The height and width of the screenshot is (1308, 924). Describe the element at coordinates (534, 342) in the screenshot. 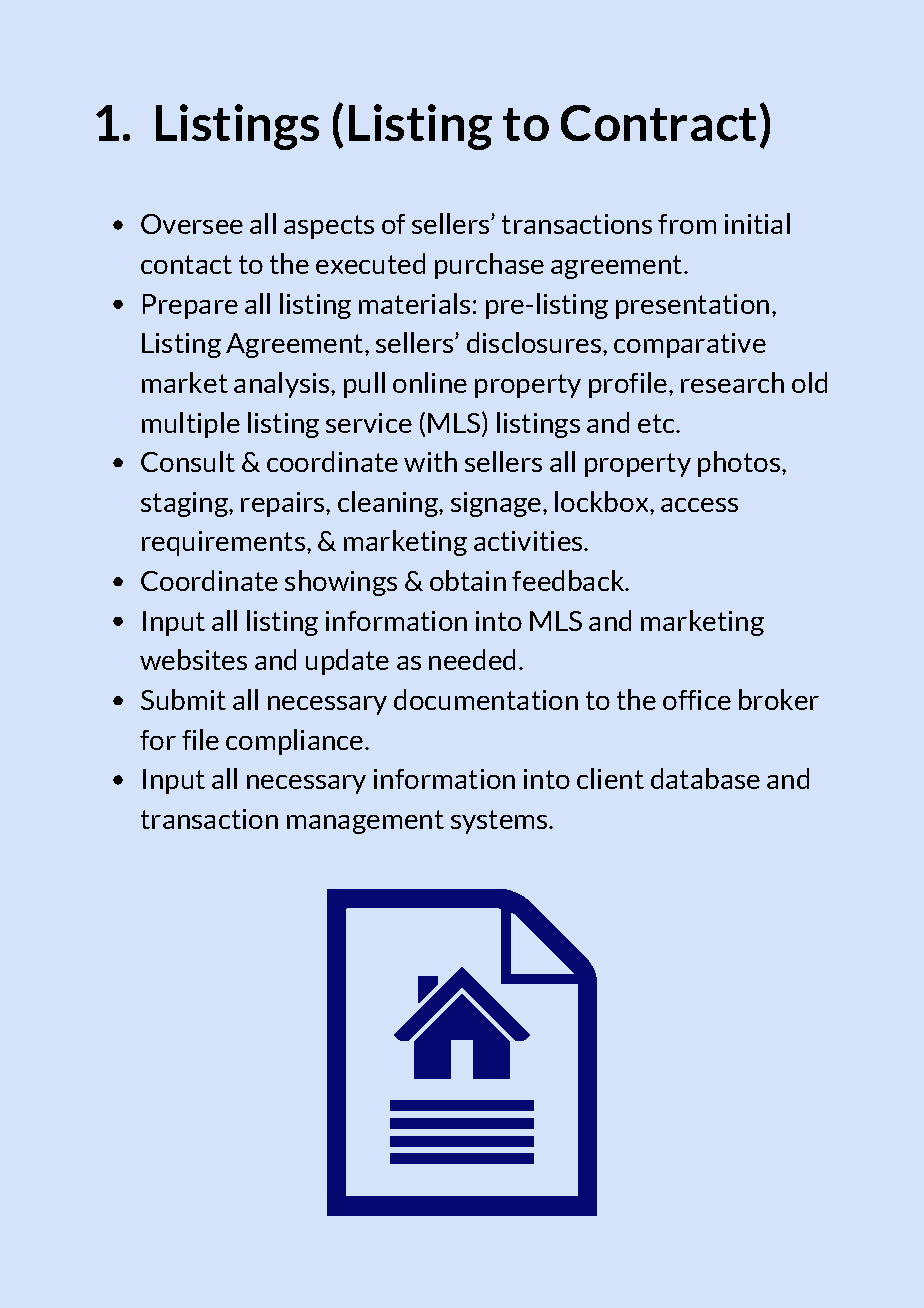

I see `disclosures` at that location.
